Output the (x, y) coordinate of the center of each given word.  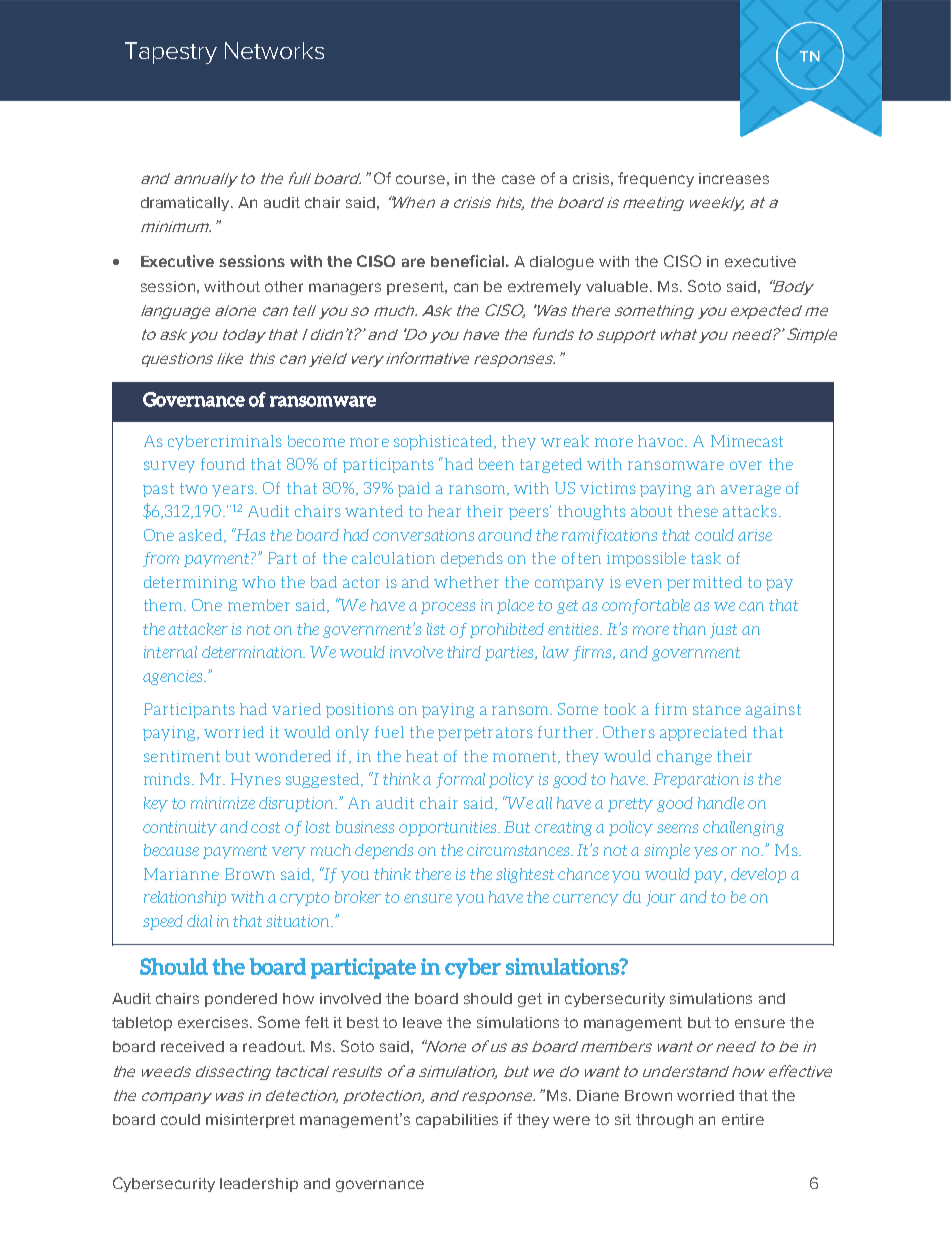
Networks (274, 50)
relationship (185, 898)
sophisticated (444, 442)
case (518, 179)
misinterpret (250, 1121)
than (689, 629)
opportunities (449, 828)
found (223, 464)
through (664, 1121)
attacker (198, 629)
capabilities (457, 1121)
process (448, 608)
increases (734, 178)
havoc (662, 441)
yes (705, 853)
